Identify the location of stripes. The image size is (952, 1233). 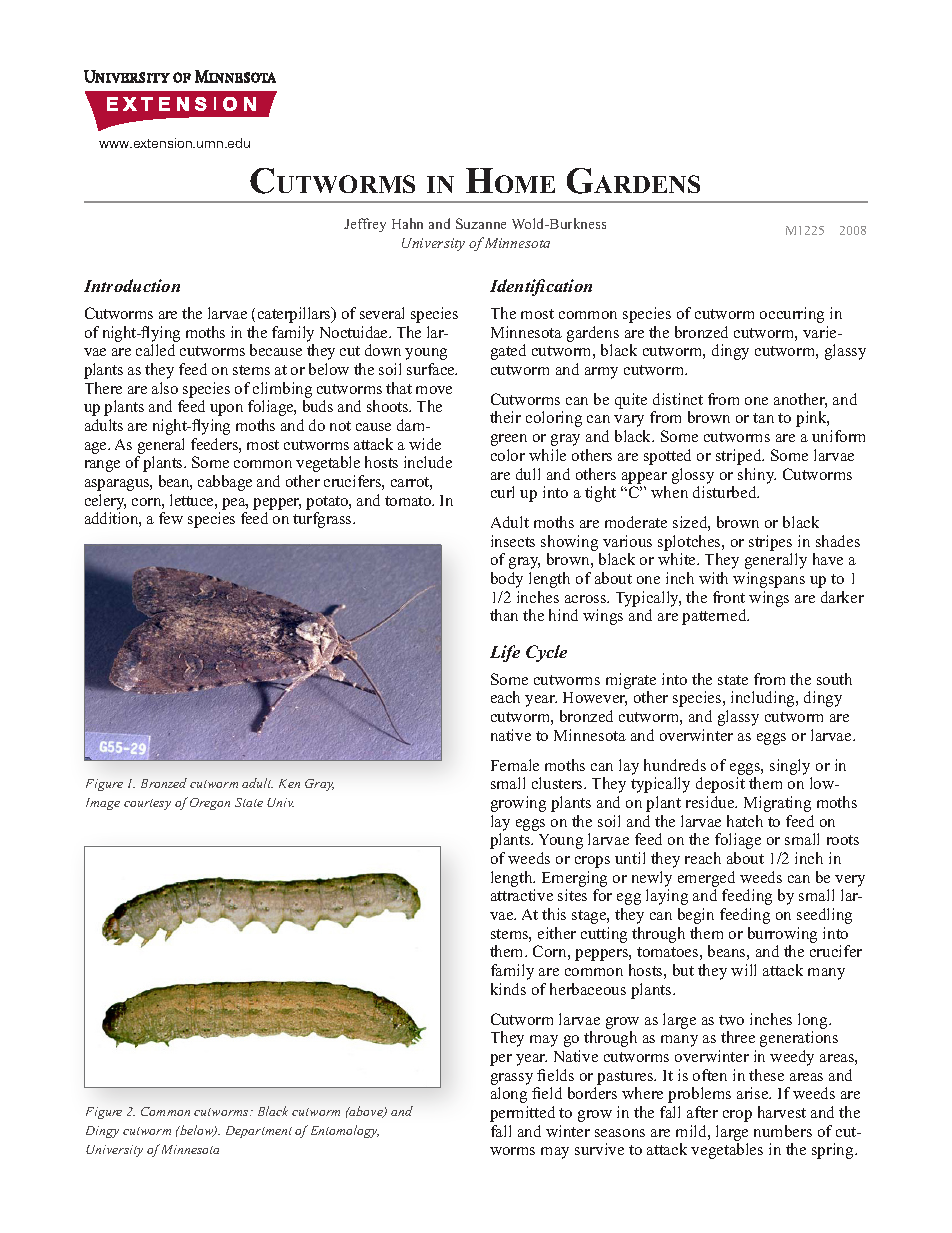
(770, 543).
